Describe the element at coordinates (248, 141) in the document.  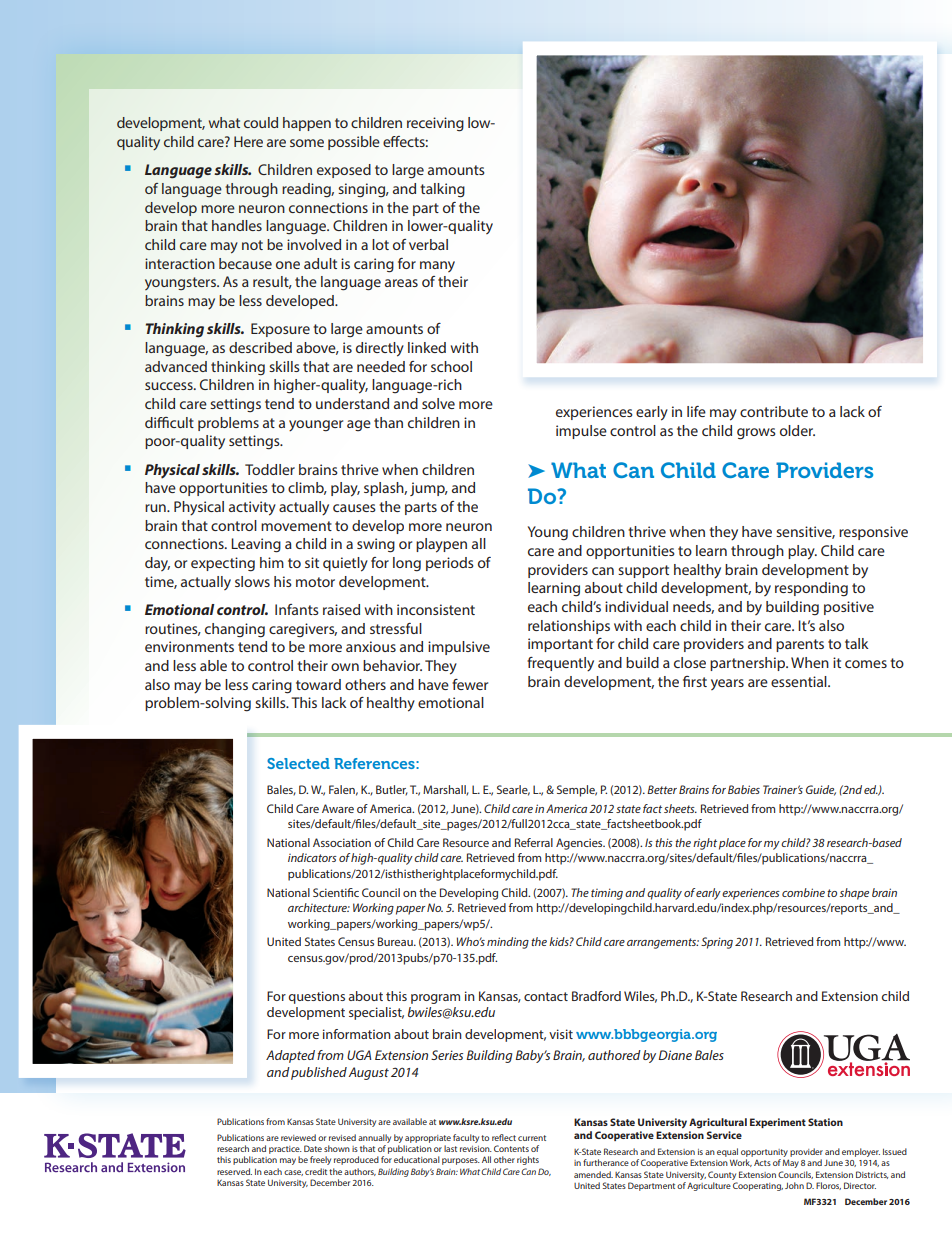
I see `Here` at that location.
